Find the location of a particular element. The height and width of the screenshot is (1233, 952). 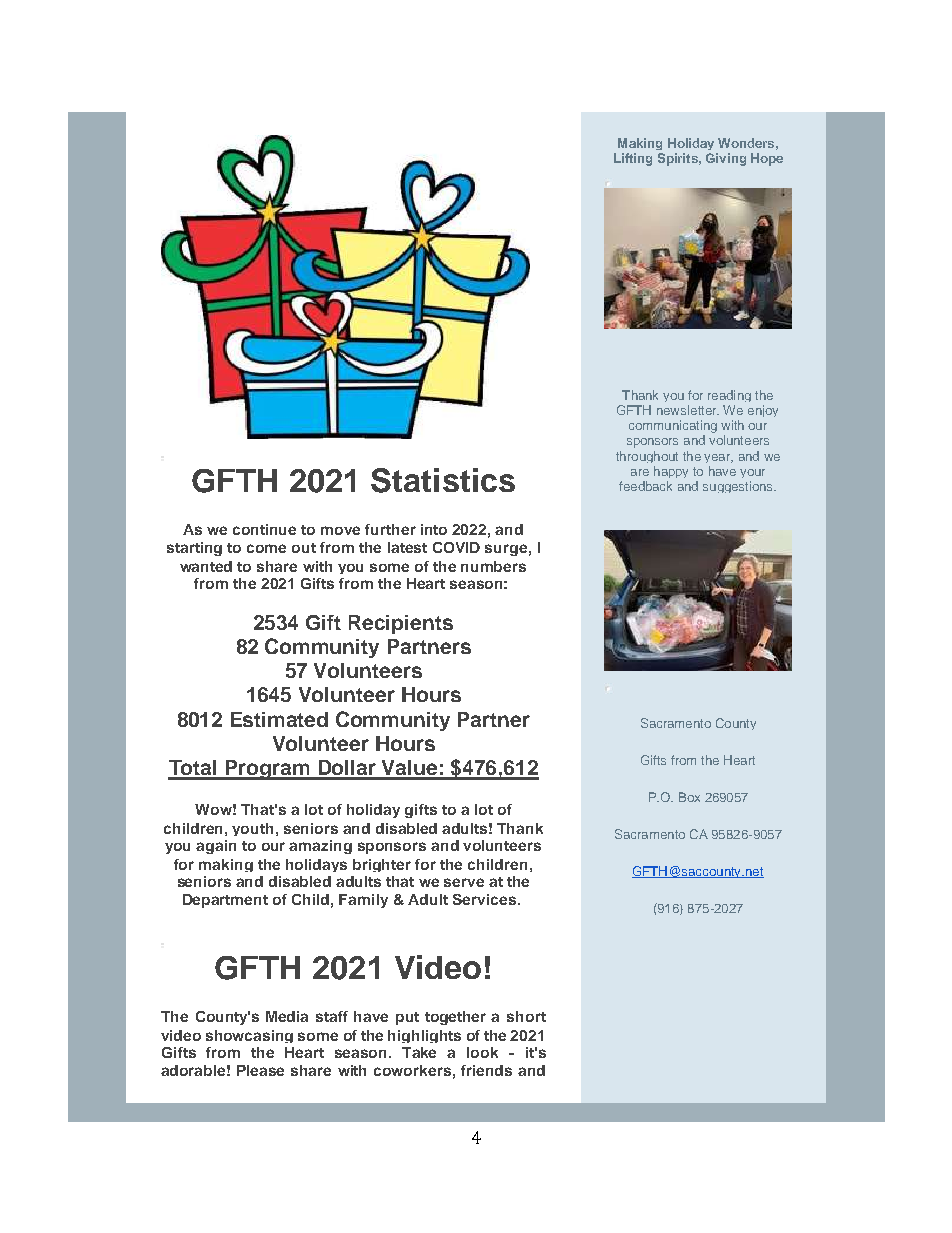

Hope is located at coordinates (767, 159).
